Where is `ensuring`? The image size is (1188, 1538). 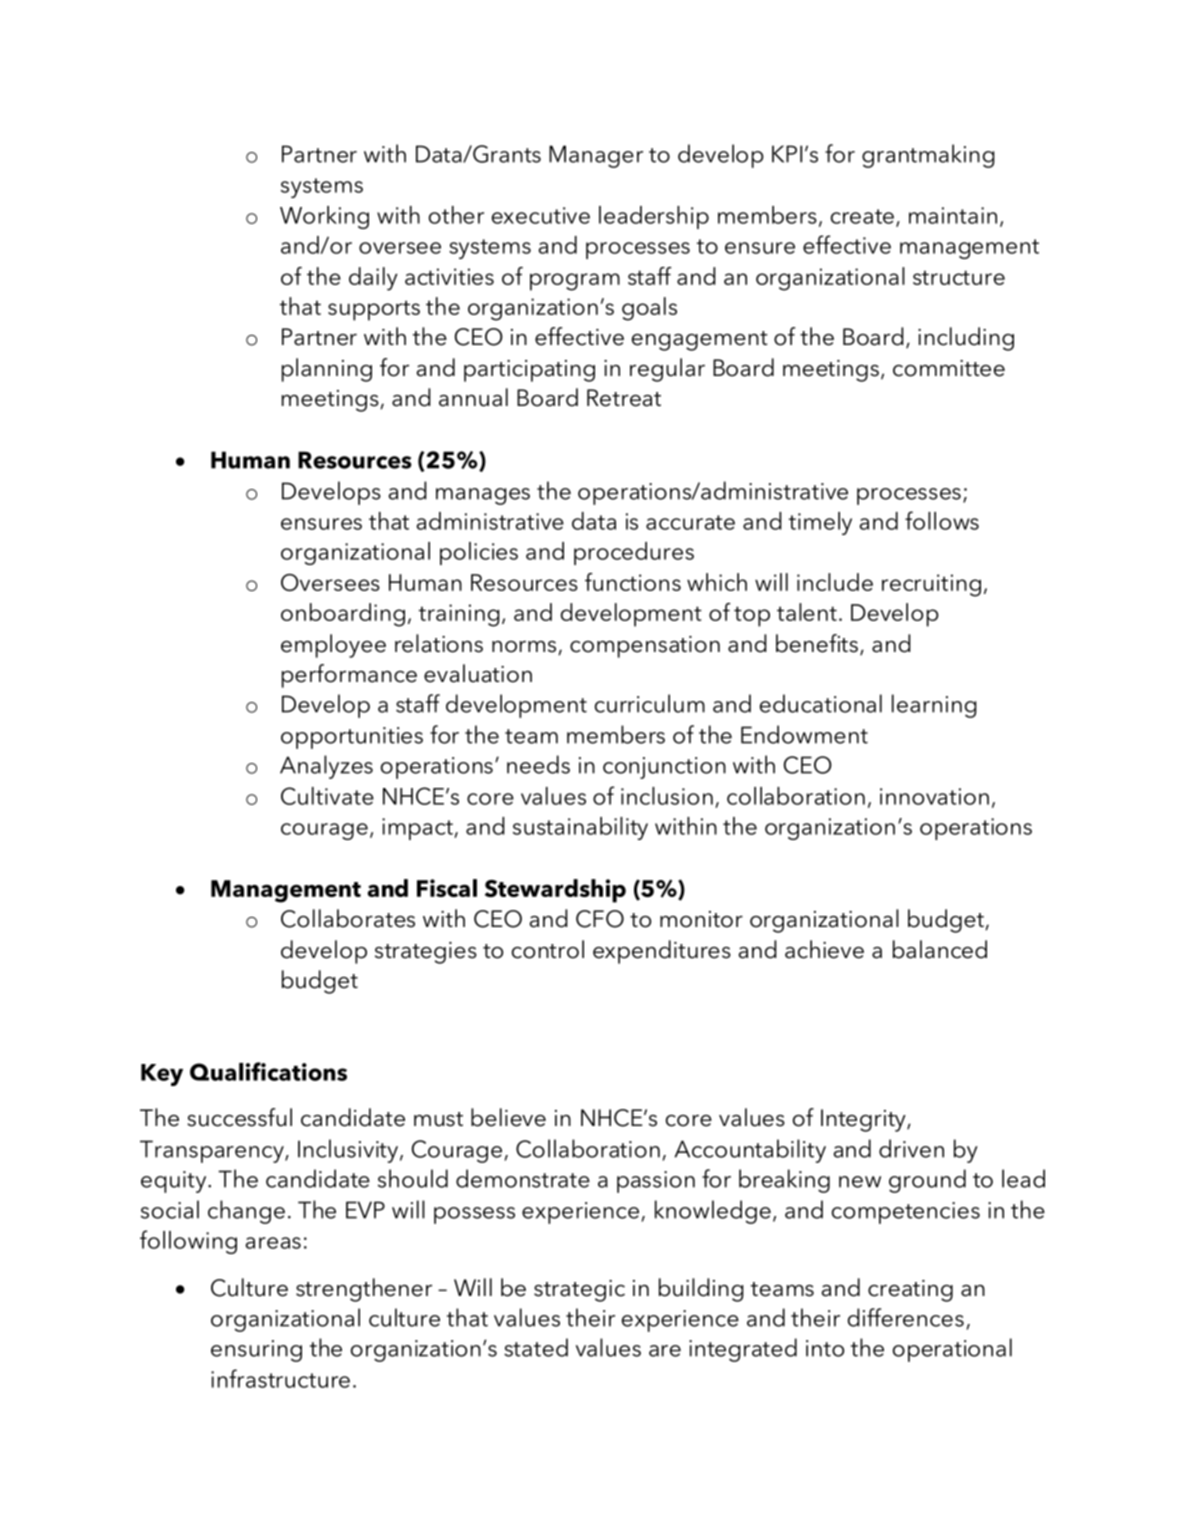 ensuring is located at coordinates (256, 1351).
